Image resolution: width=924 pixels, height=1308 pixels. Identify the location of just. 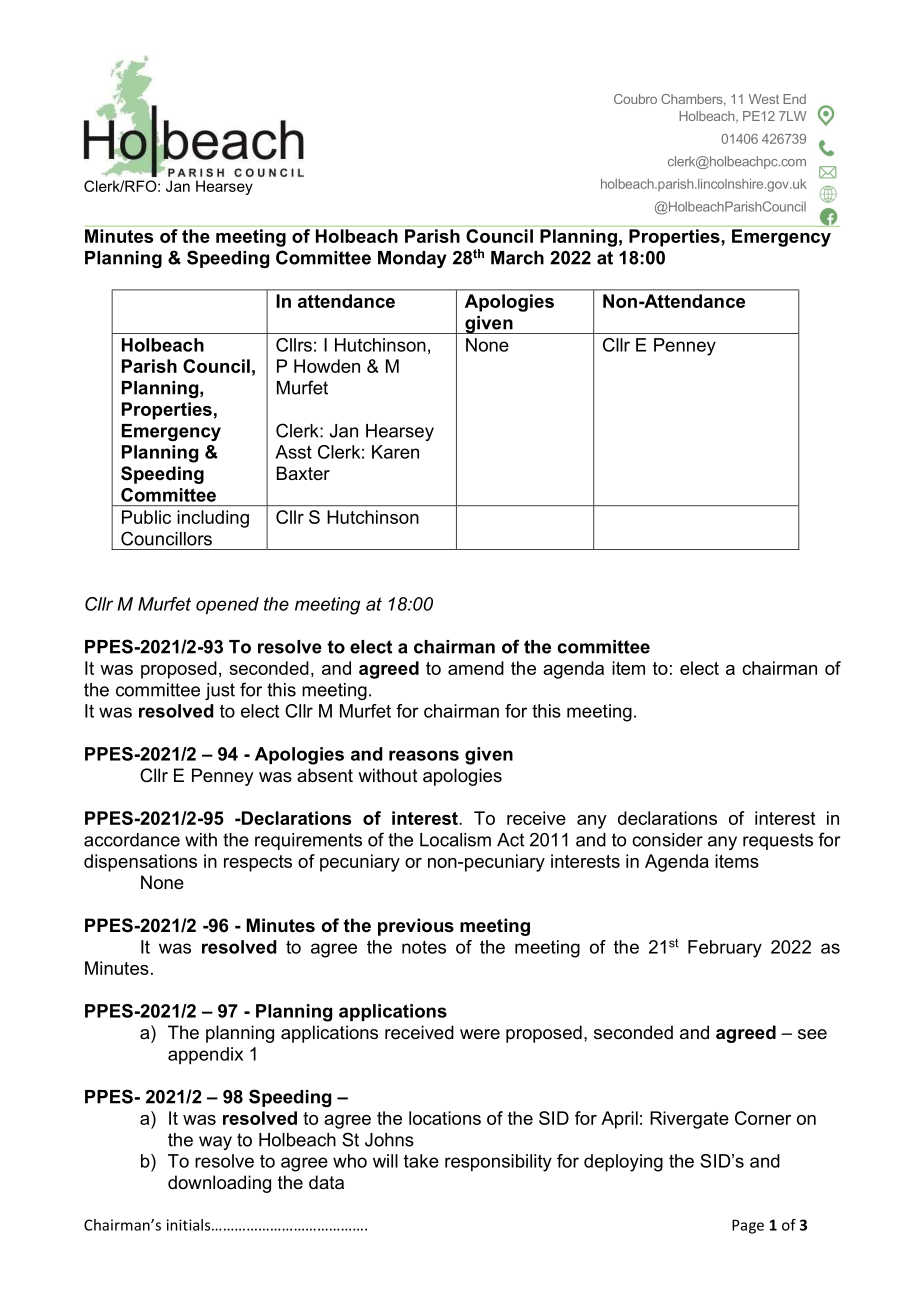
(220, 691).
